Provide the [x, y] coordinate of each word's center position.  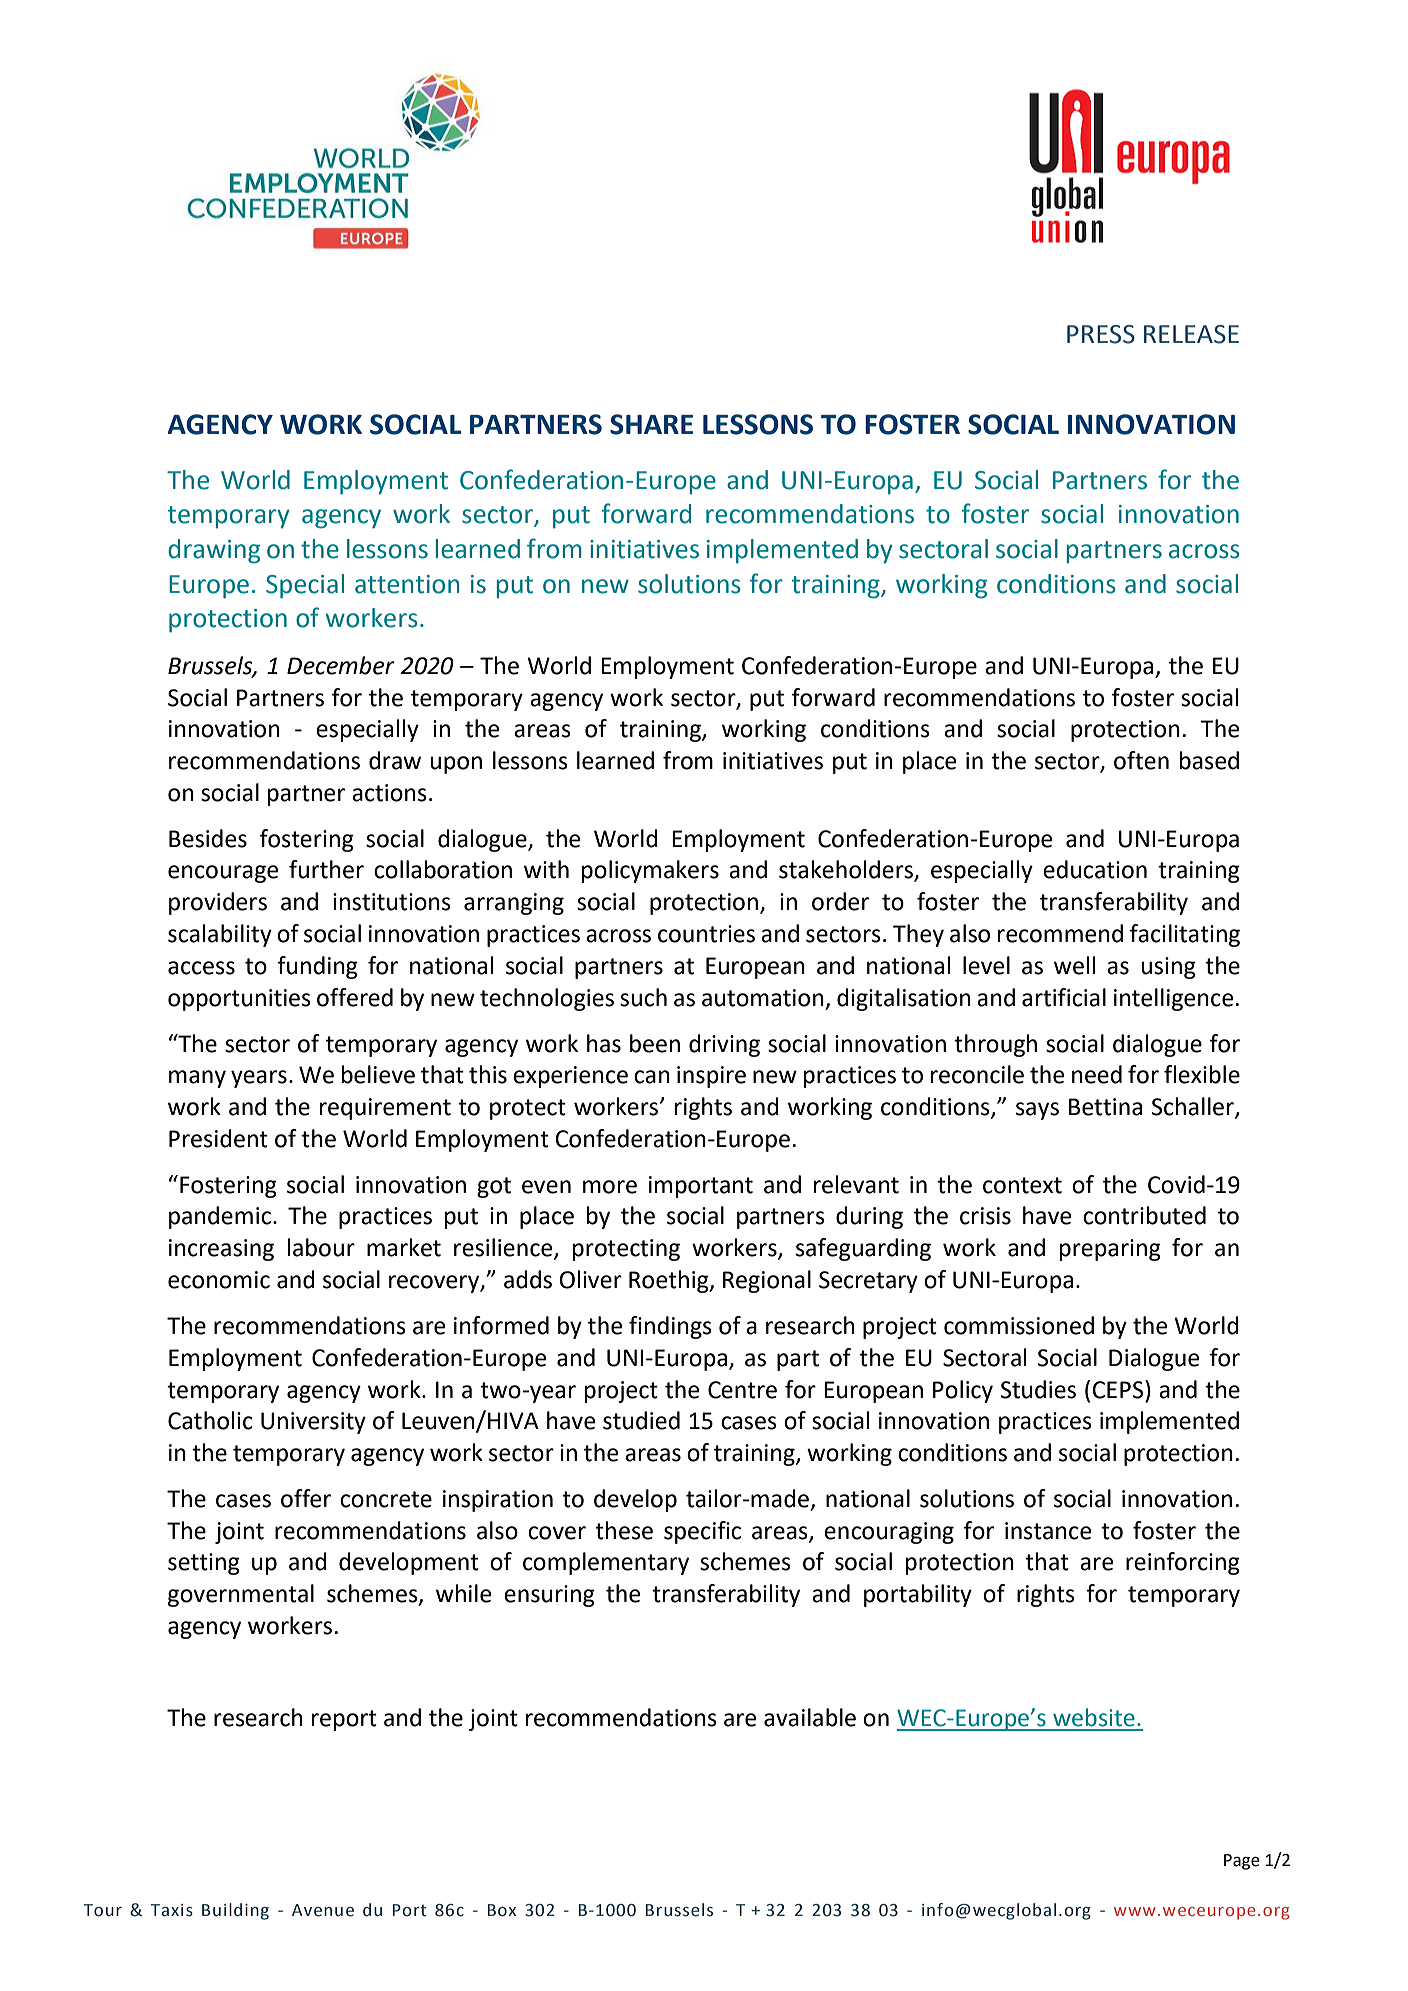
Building [235, 1911]
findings [670, 1327]
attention [407, 584]
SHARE [651, 424]
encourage [223, 874]
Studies [1038, 1389]
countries [706, 934]
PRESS [1101, 334]
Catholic [210, 1420]
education [1095, 869]
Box [502, 1910]
